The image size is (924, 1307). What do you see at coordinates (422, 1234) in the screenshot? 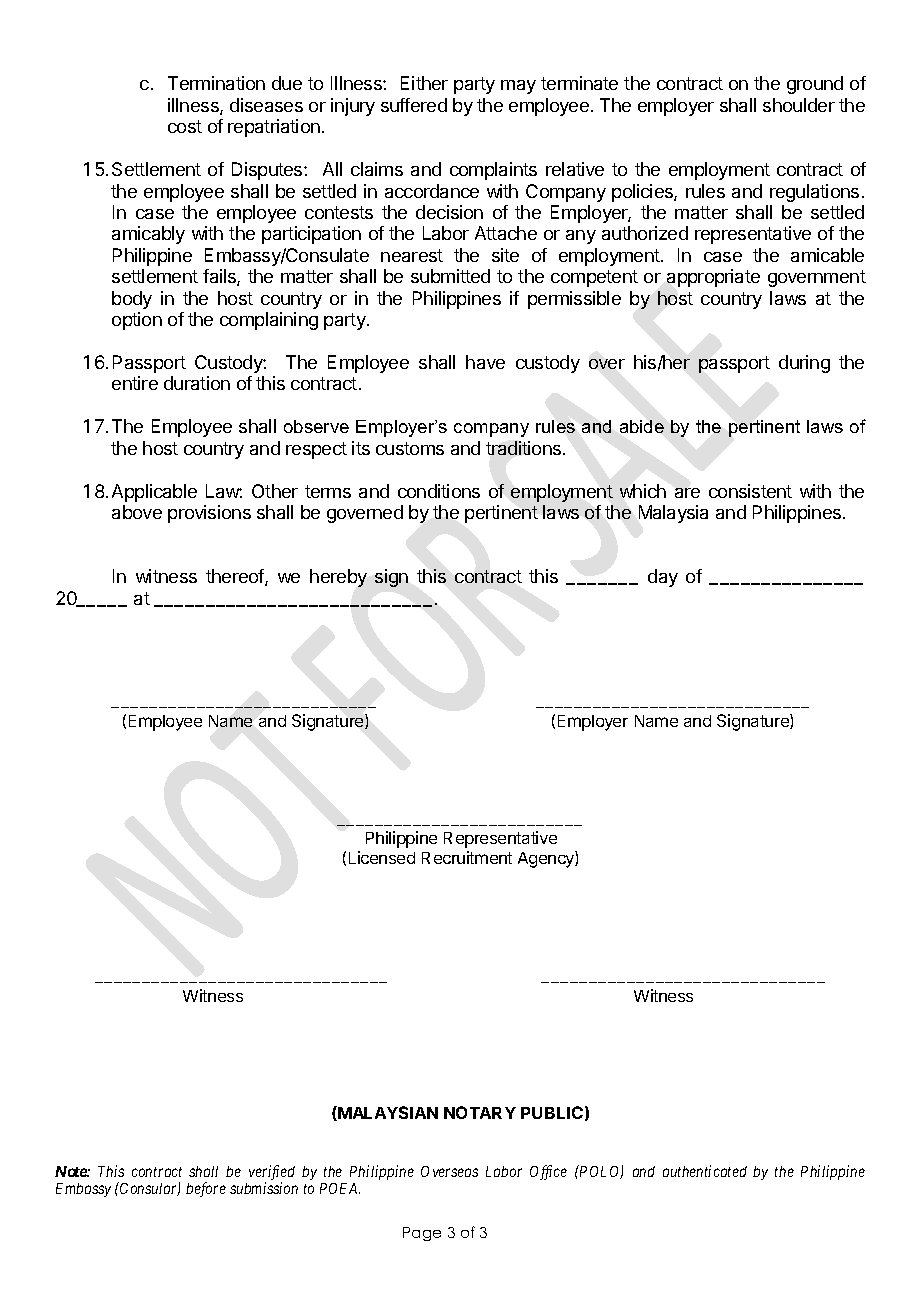
I see `Page` at bounding box center [422, 1234].
